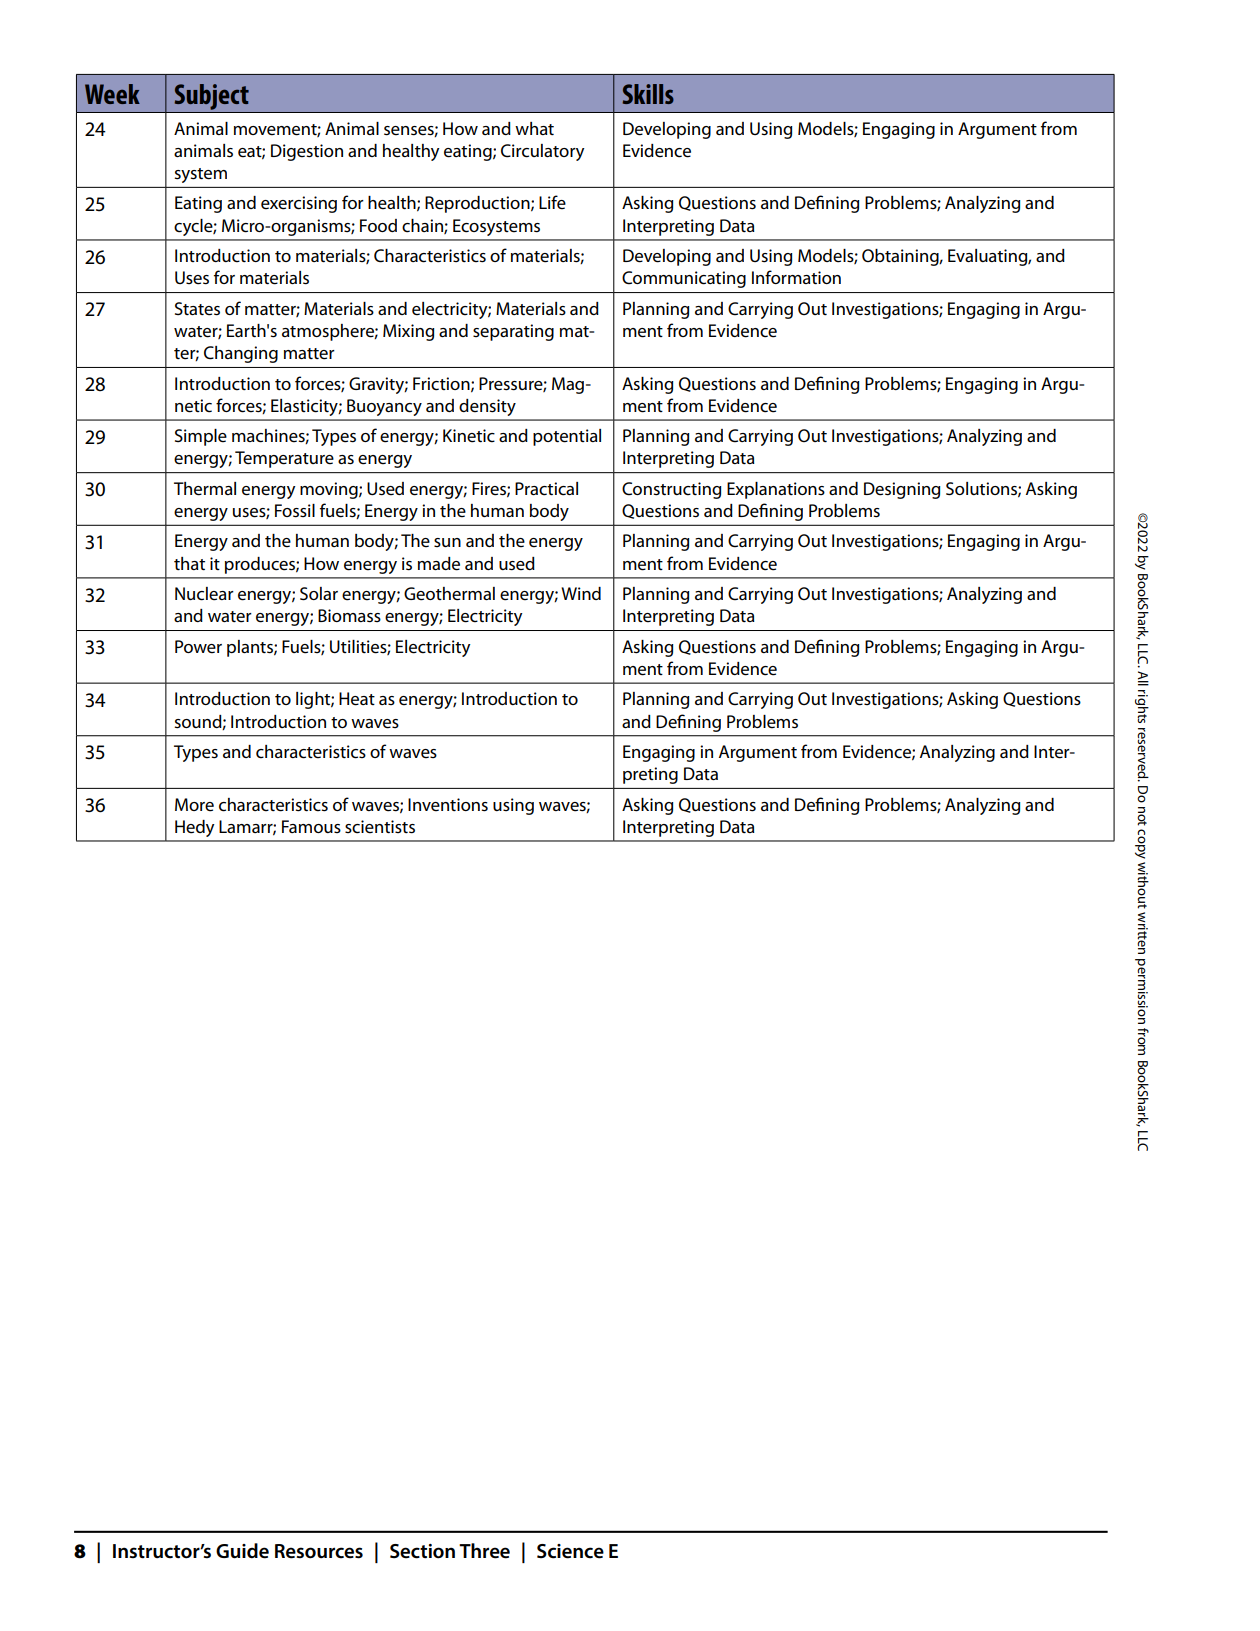  I want to click on scientists, so click(380, 827).
